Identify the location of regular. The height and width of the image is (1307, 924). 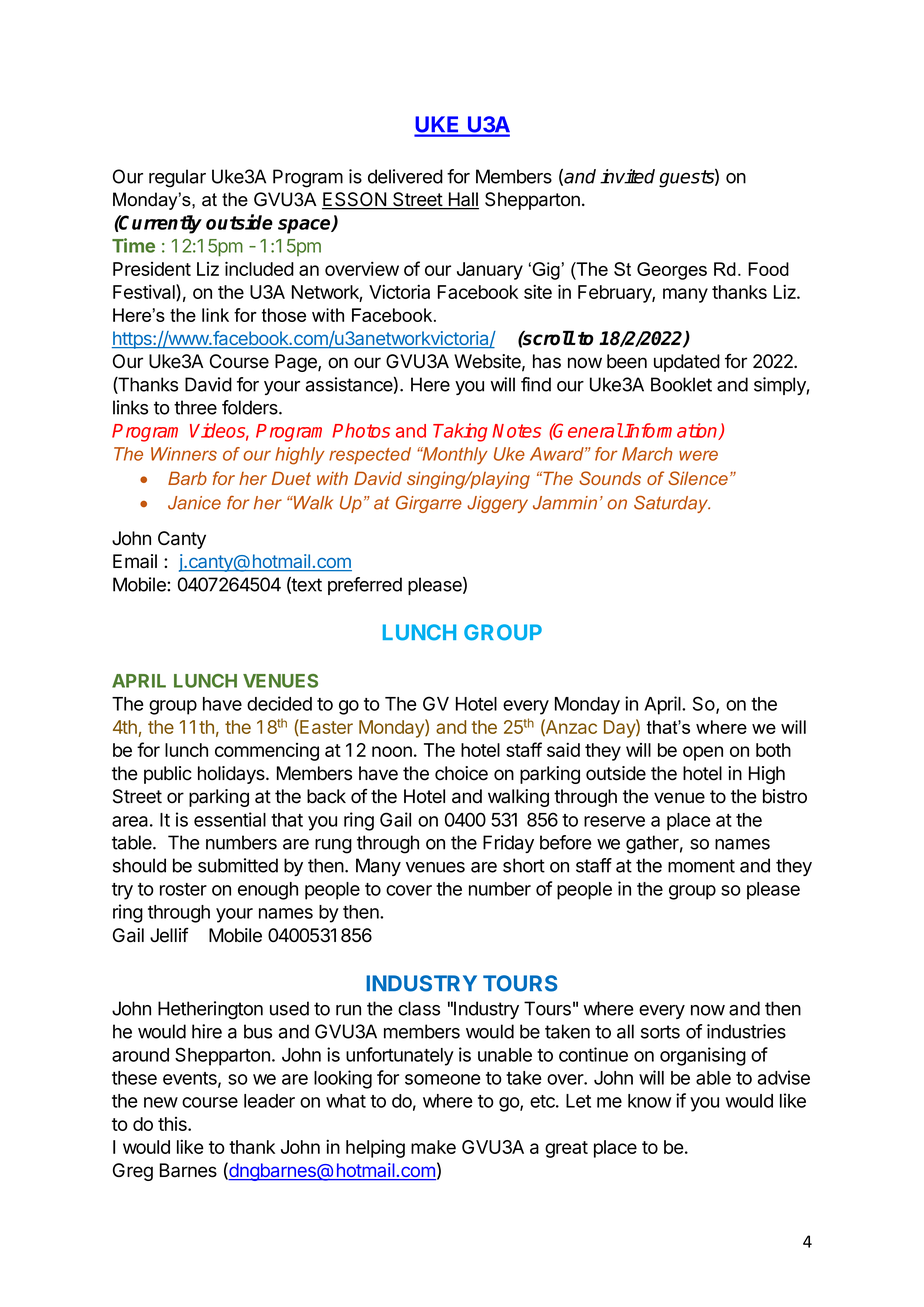
(177, 178).
